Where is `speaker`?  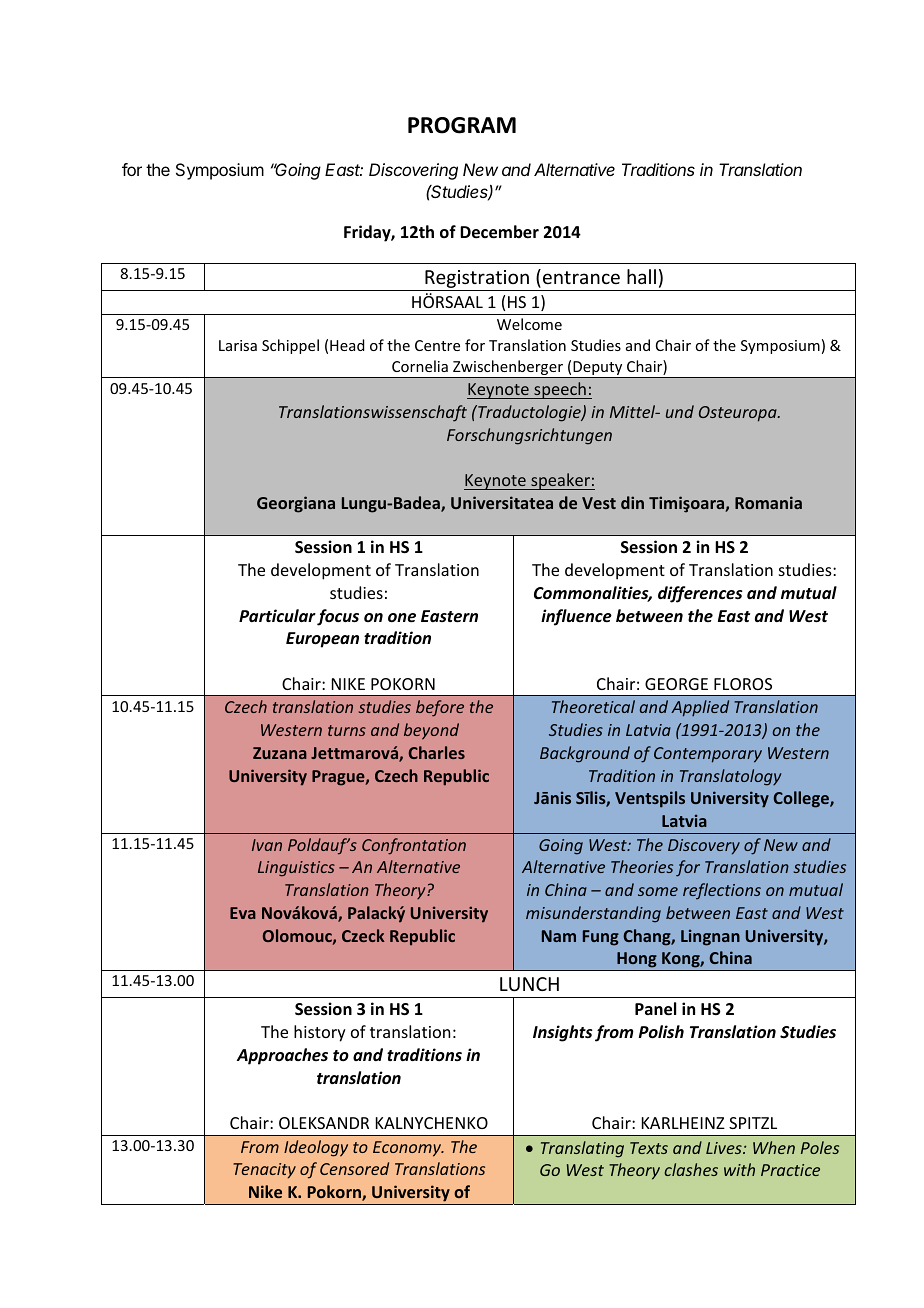
speaker is located at coordinates (560, 481).
